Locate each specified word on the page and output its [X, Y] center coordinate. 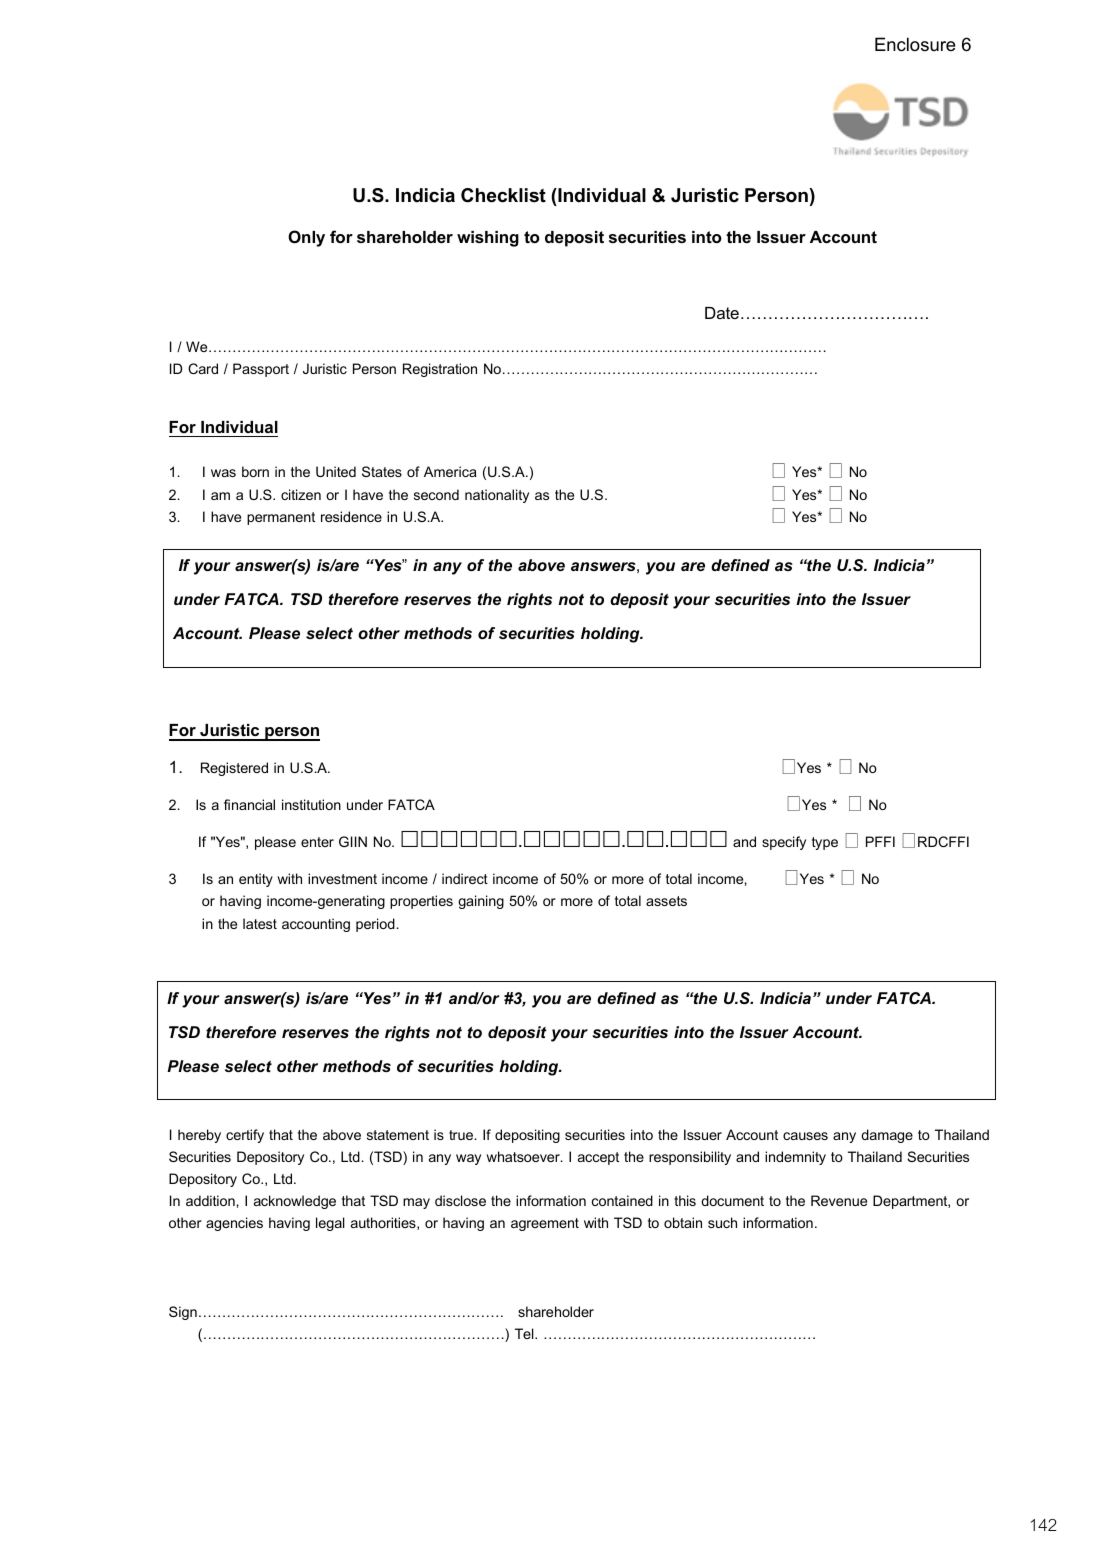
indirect [465, 878]
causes [805, 1136]
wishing [488, 239]
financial [249, 804]
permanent [281, 518]
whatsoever [524, 1156]
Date [722, 313]
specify [784, 843]
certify [245, 1136]
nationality [497, 496]
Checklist [503, 195]
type [825, 843]
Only [306, 238]
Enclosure [915, 44]
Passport [261, 370]
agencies [234, 1224]
